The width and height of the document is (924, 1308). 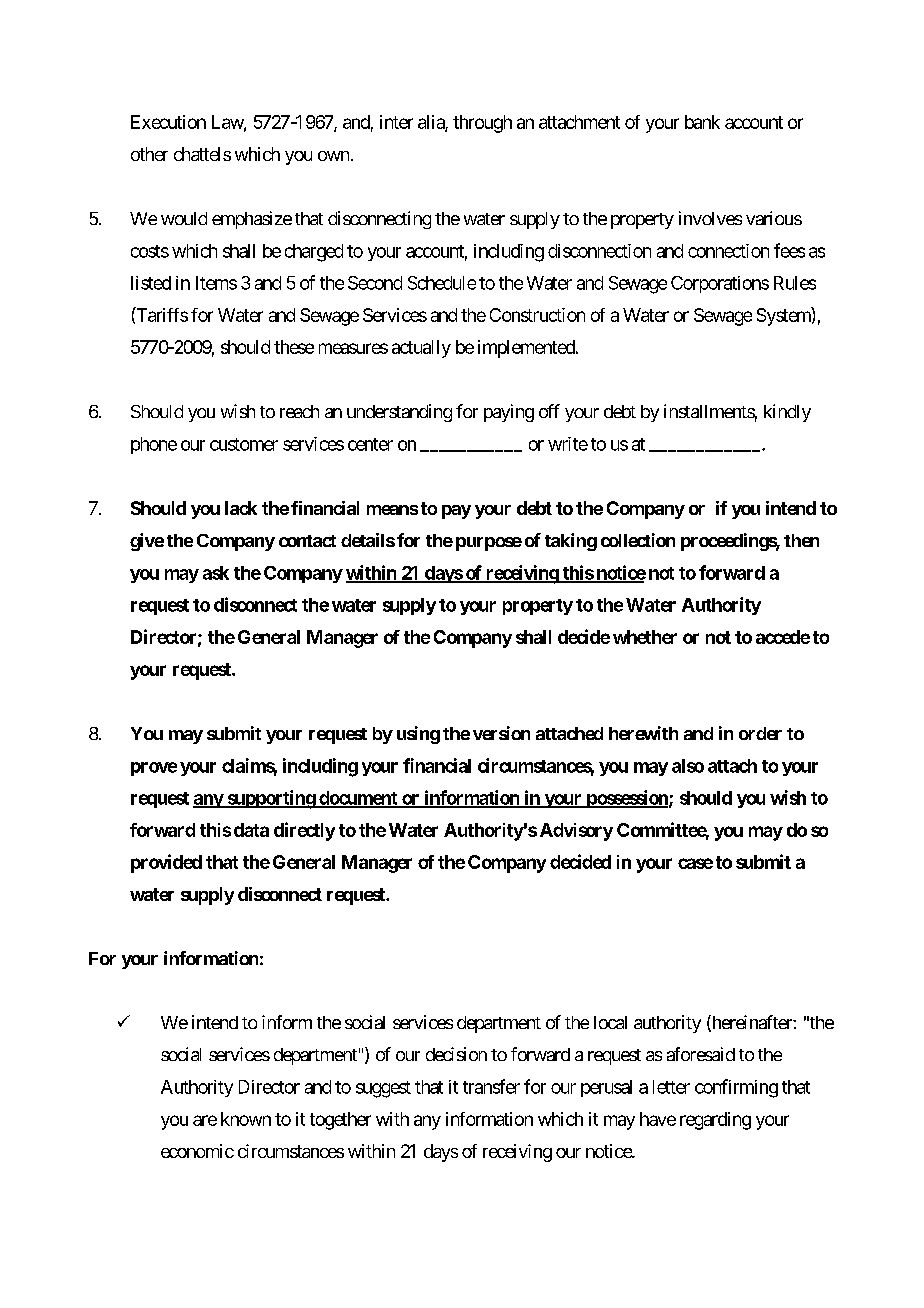 What do you see at coordinates (246, 1119) in the document?
I see `known` at bounding box center [246, 1119].
